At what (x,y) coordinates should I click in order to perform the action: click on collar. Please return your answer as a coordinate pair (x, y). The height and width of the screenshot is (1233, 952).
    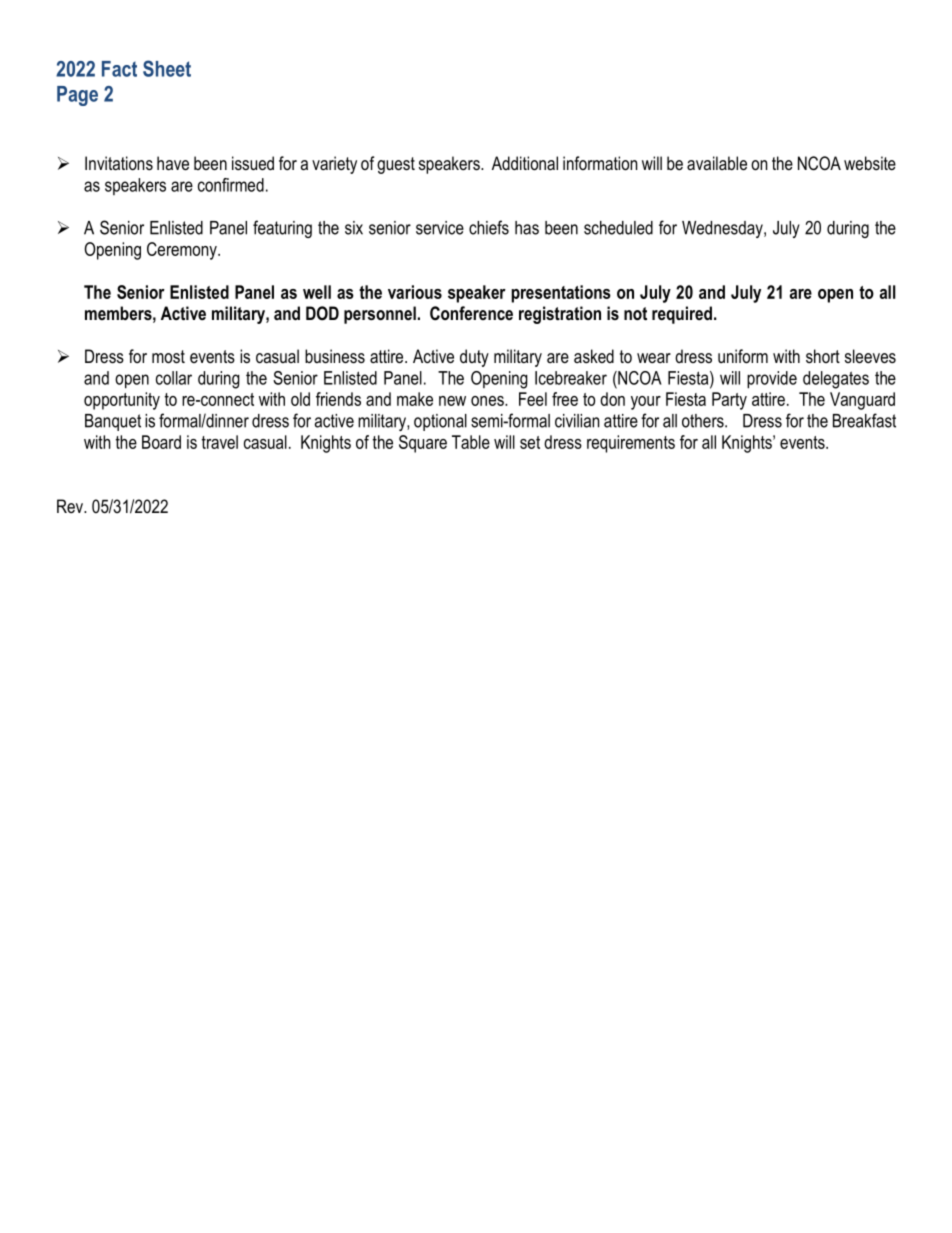
    Looking at the image, I should click on (174, 378).
